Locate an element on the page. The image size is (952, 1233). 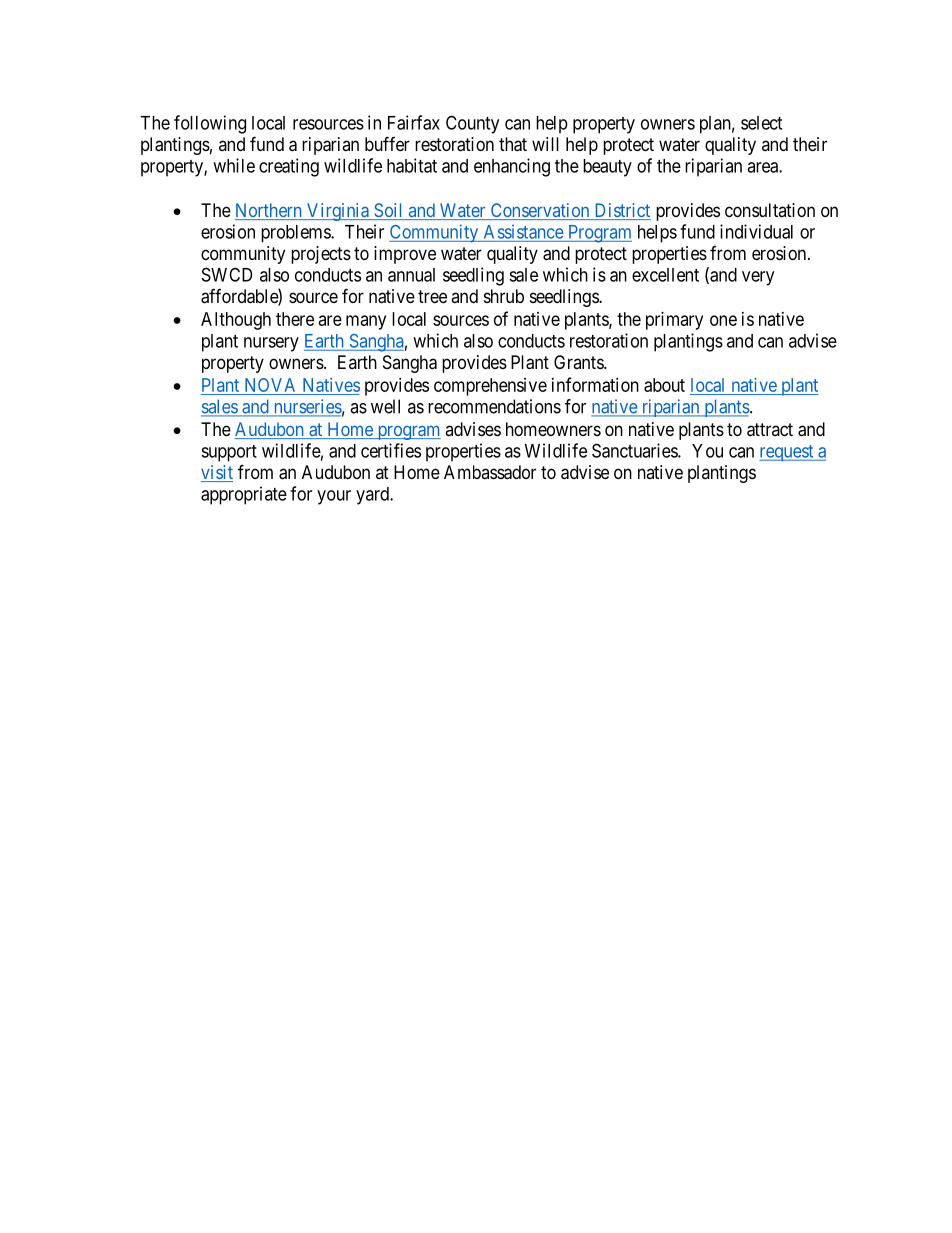
following is located at coordinates (210, 124).
